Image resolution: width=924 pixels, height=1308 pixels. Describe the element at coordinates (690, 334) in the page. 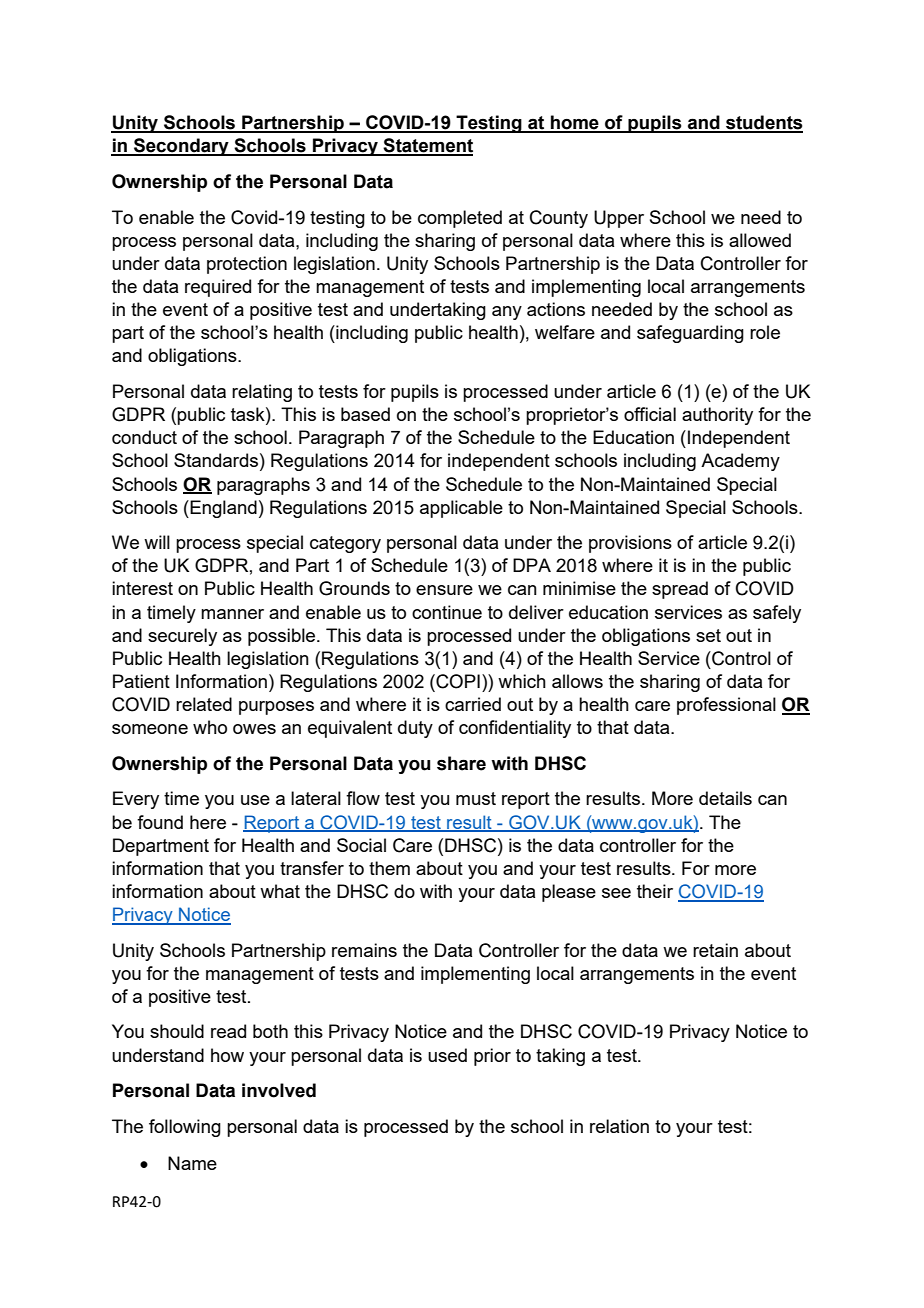

I see `safeguarding` at that location.
